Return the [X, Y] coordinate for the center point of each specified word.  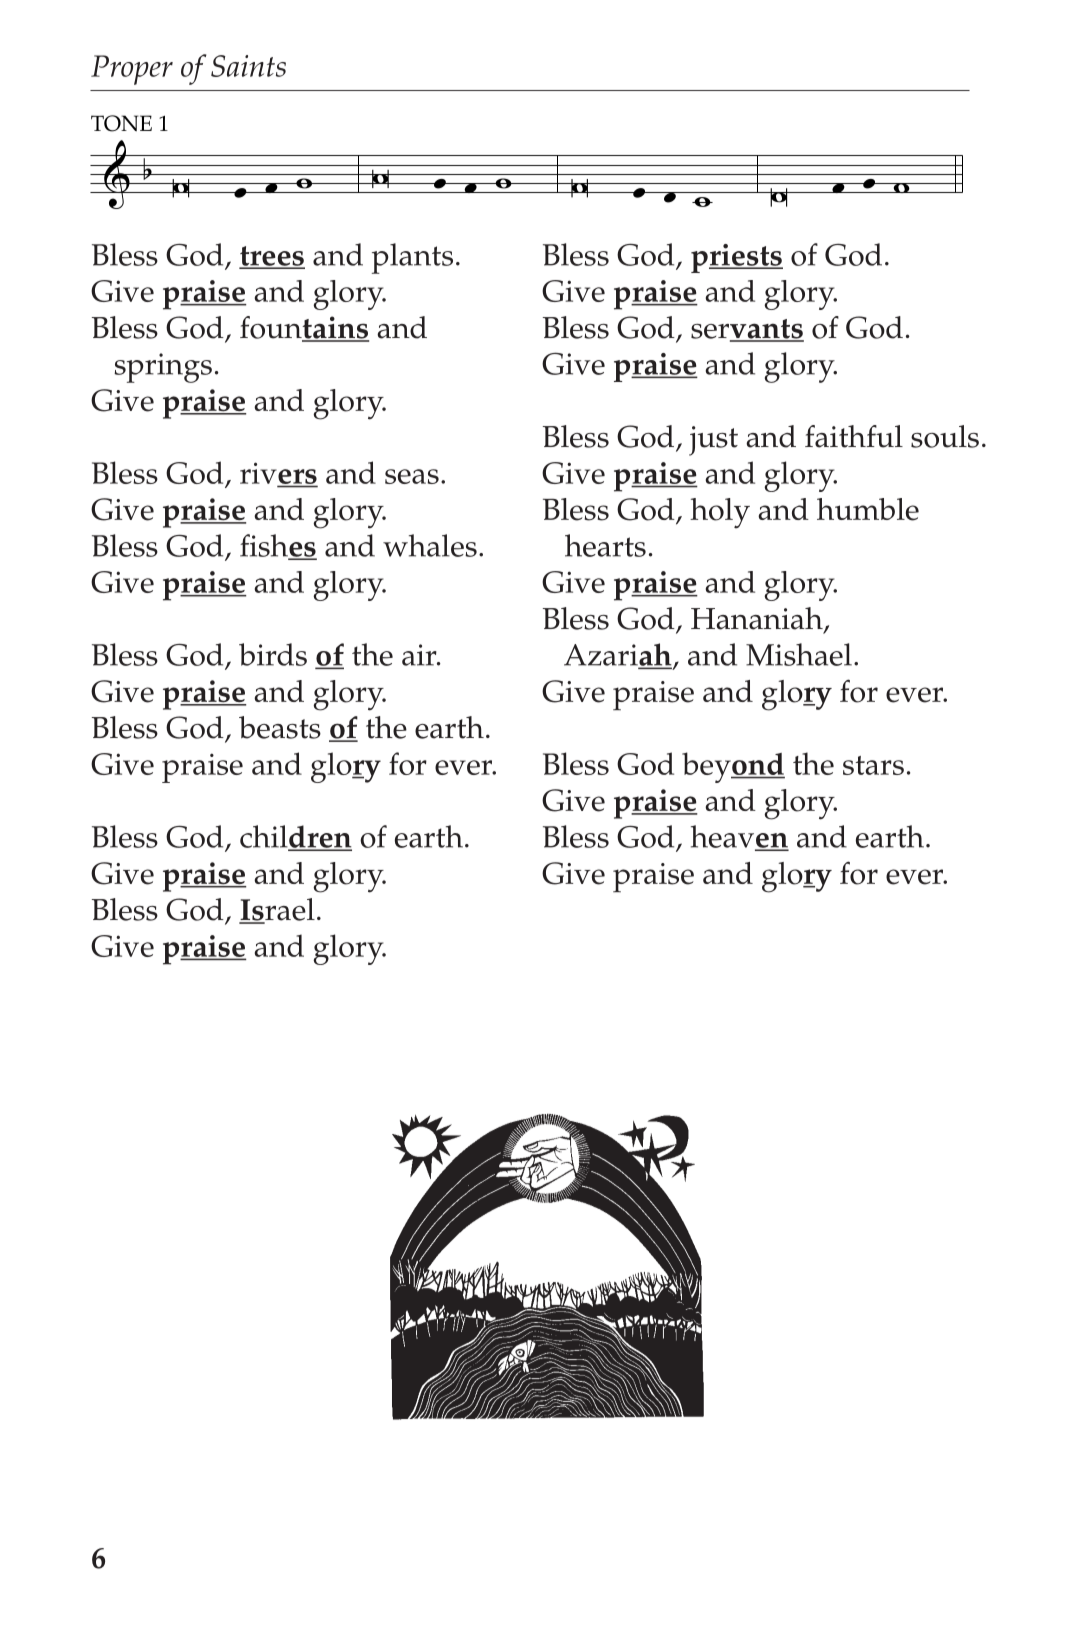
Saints [248, 66]
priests [737, 258]
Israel [277, 910]
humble [868, 509]
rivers [278, 474]
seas [412, 476]
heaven [740, 837]
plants [412, 258]
